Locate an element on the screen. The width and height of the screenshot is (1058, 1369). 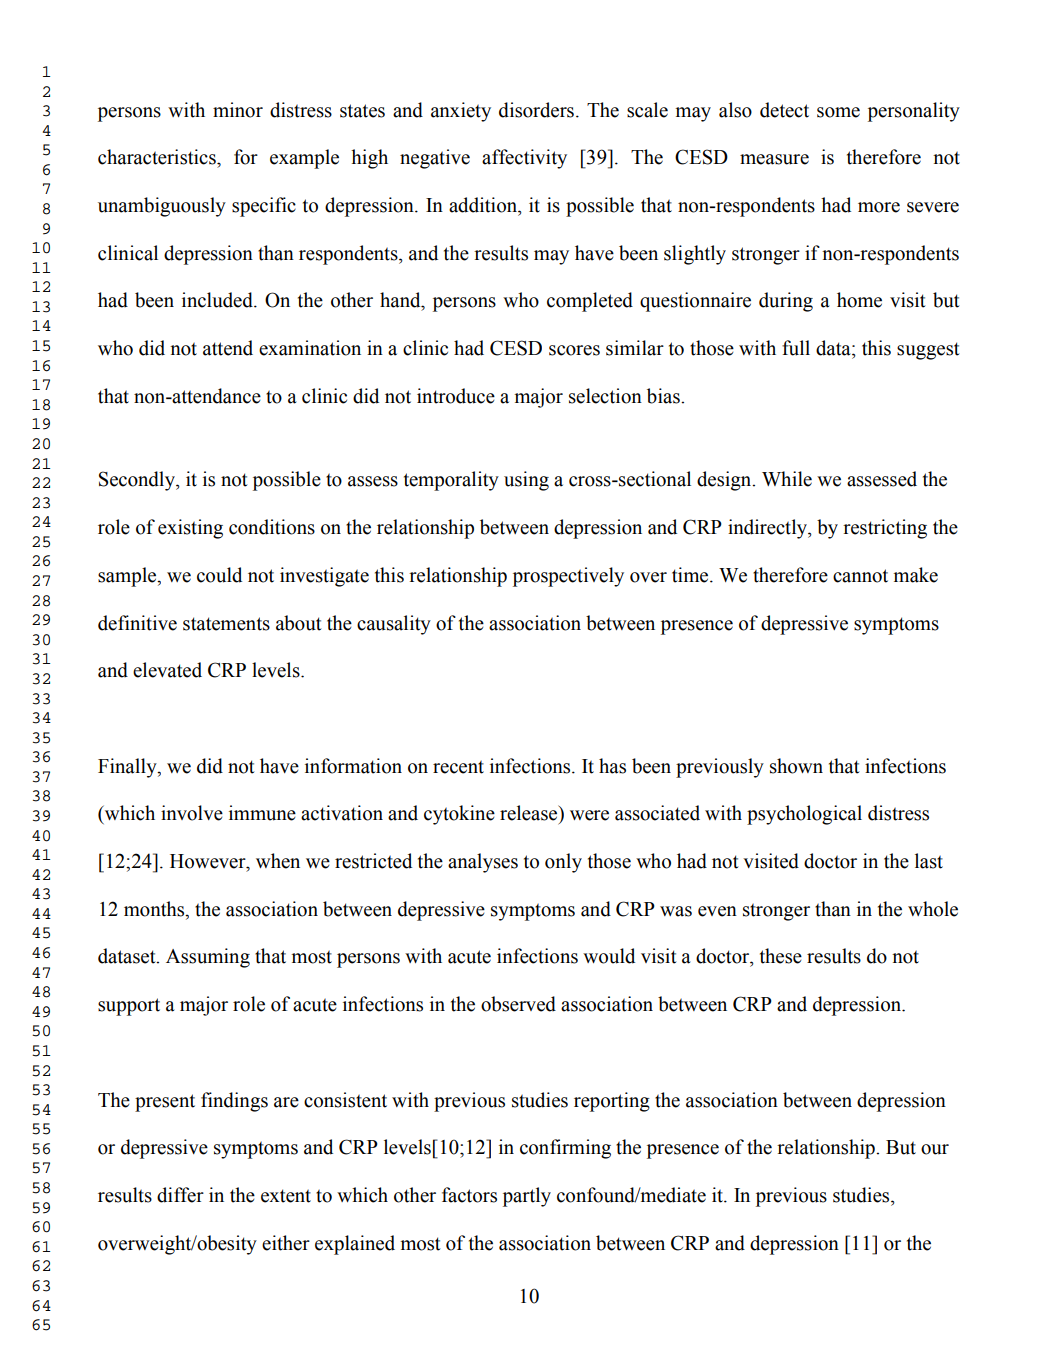
differ is located at coordinates (180, 1195).
